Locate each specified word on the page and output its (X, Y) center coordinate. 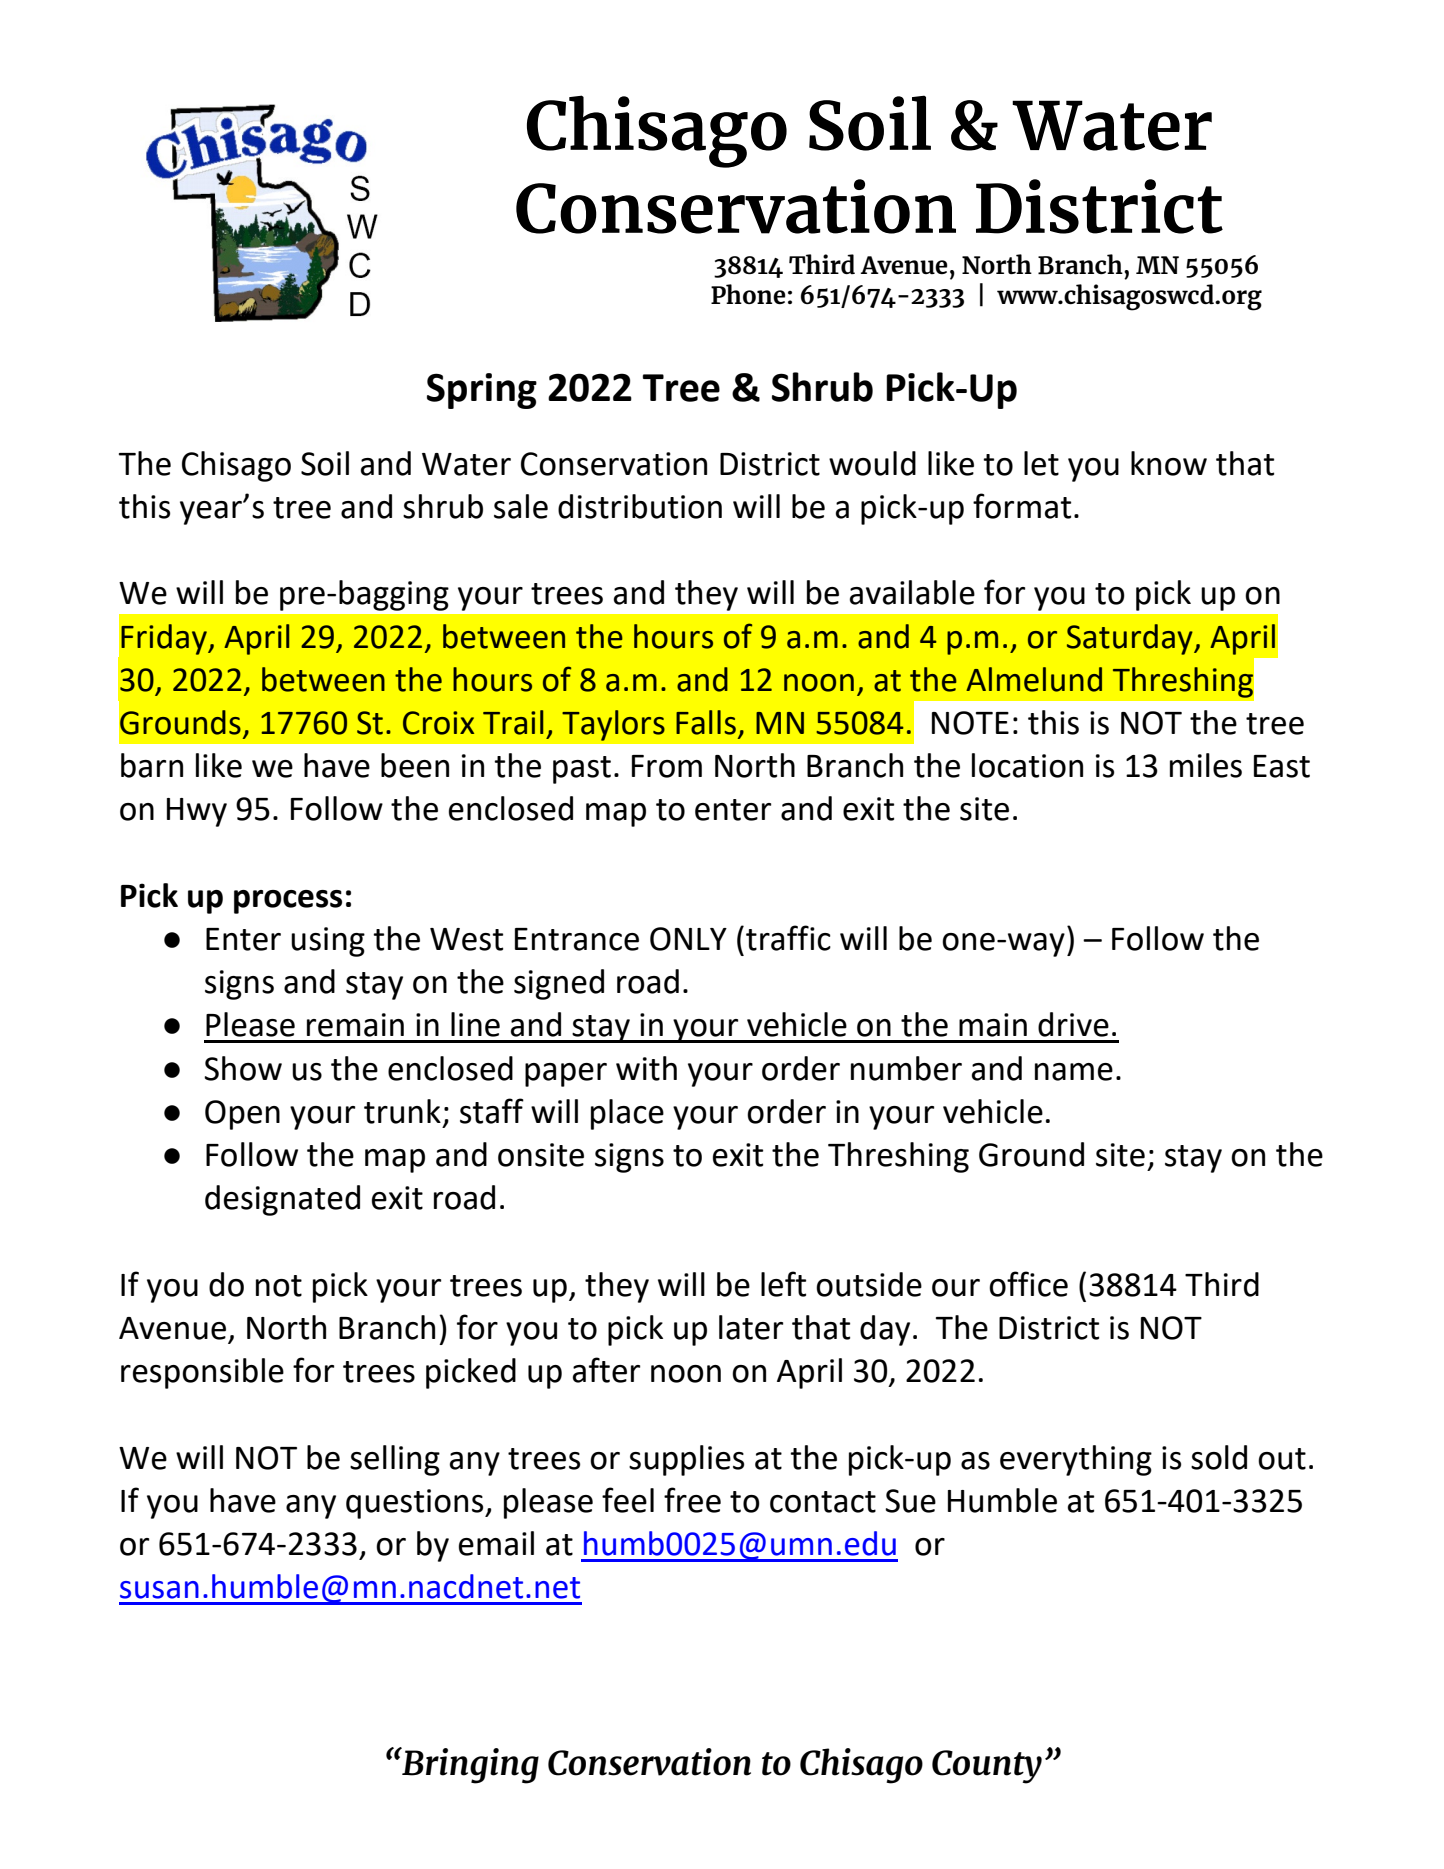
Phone (748, 294)
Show (243, 1068)
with (646, 1068)
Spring (482, 391)
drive (1073, 1024)
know (1169, 463)
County (987, 1767)
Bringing (469, 1765)
